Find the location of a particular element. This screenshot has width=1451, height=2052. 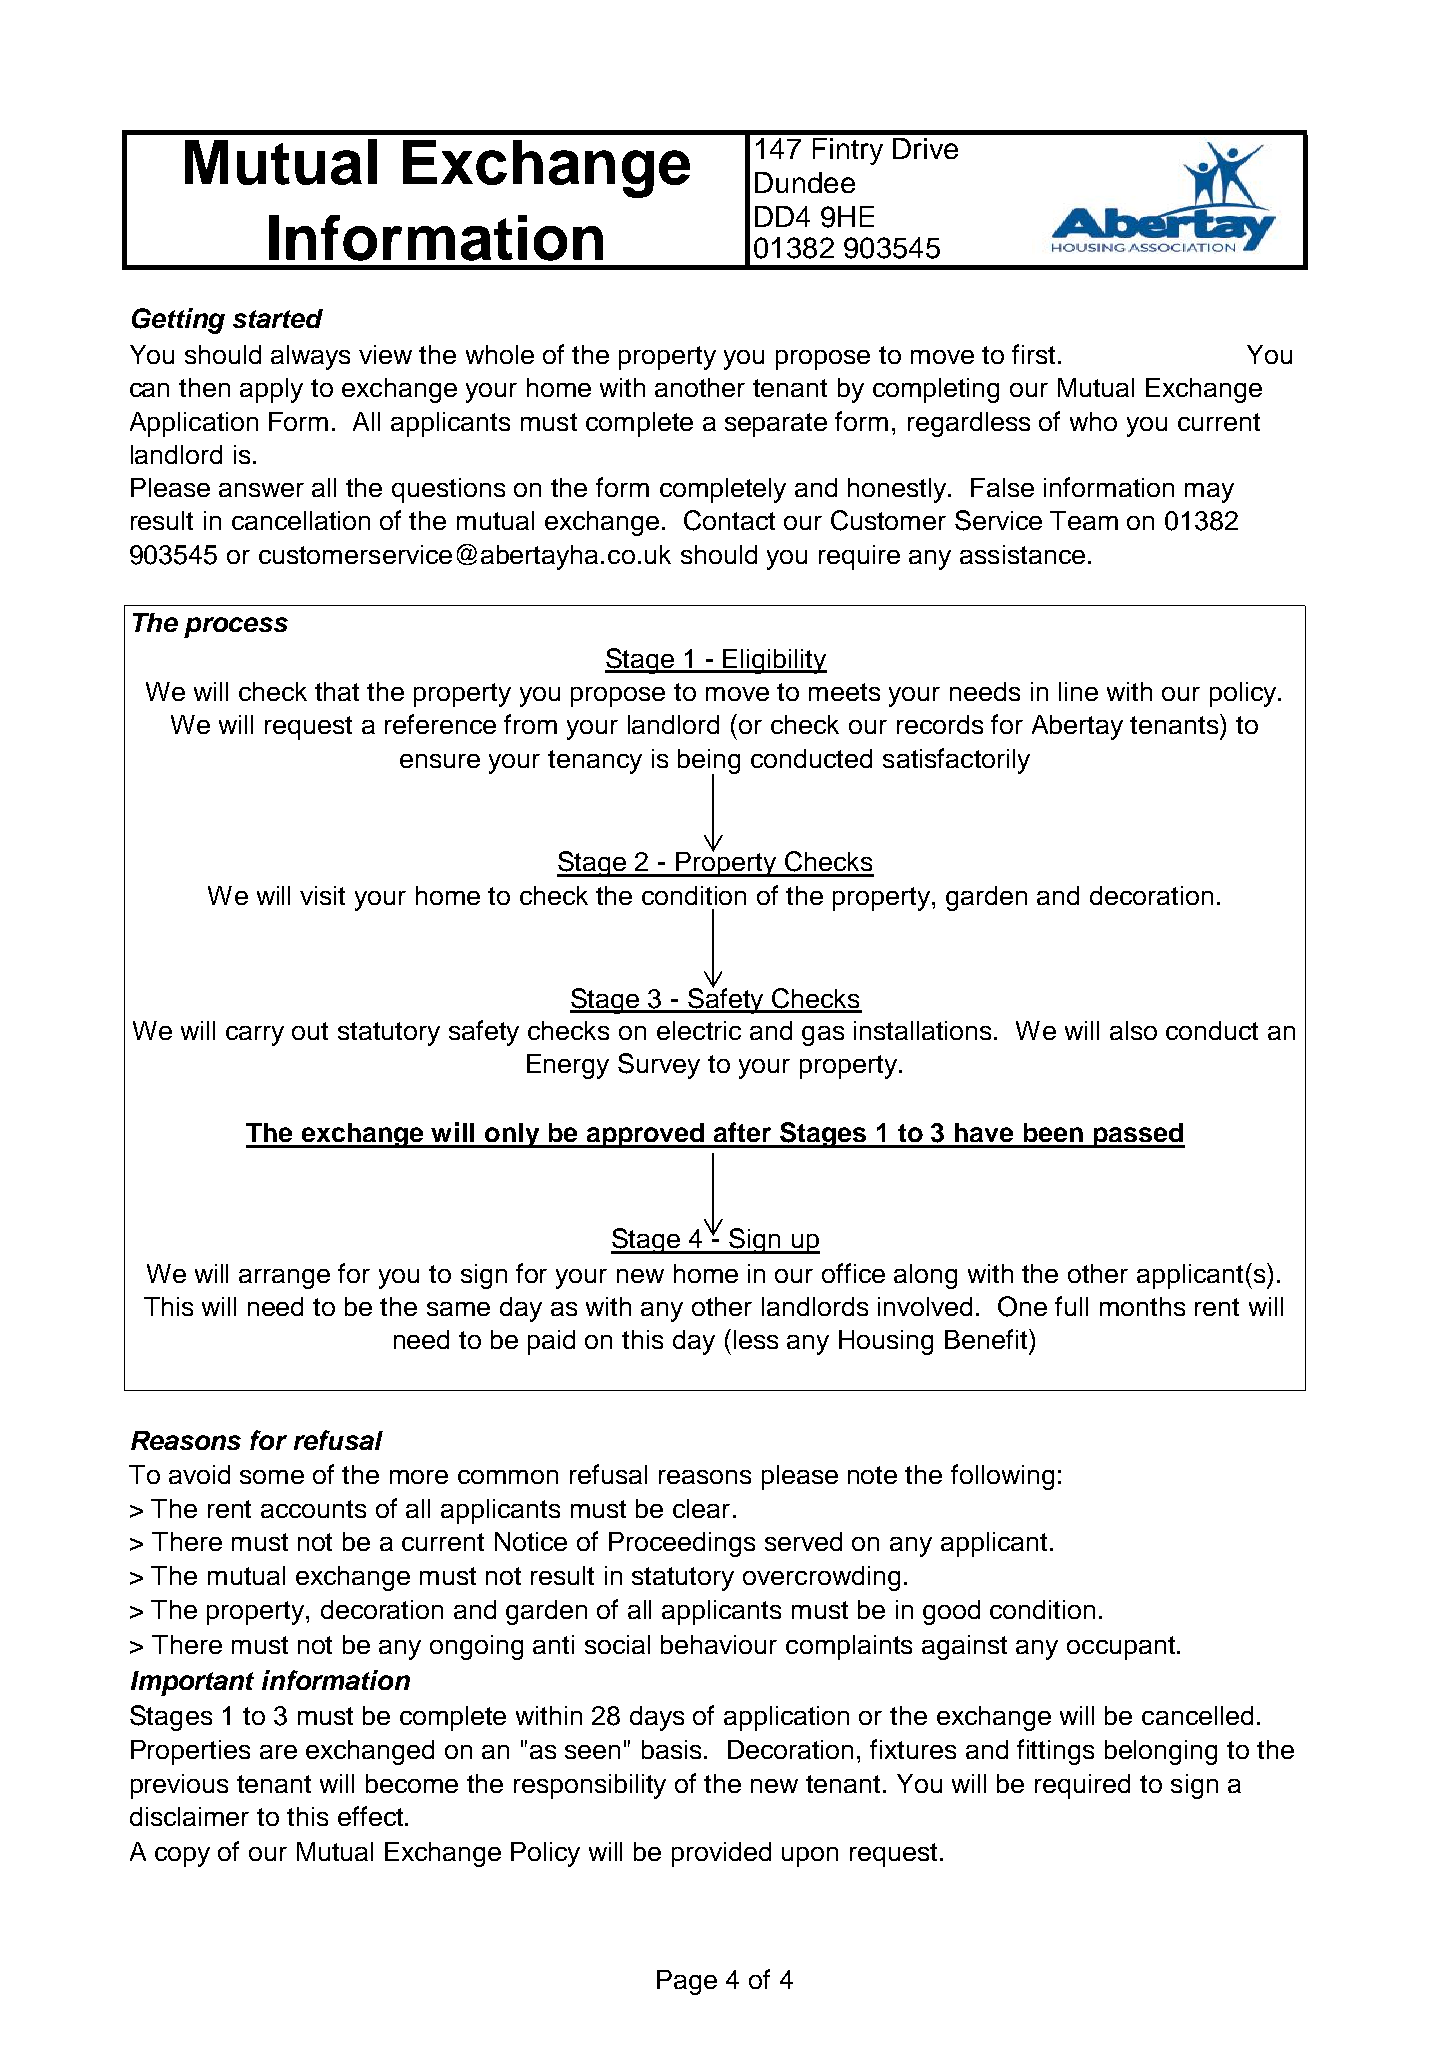

Drive is located at coordinates (925, 148).
